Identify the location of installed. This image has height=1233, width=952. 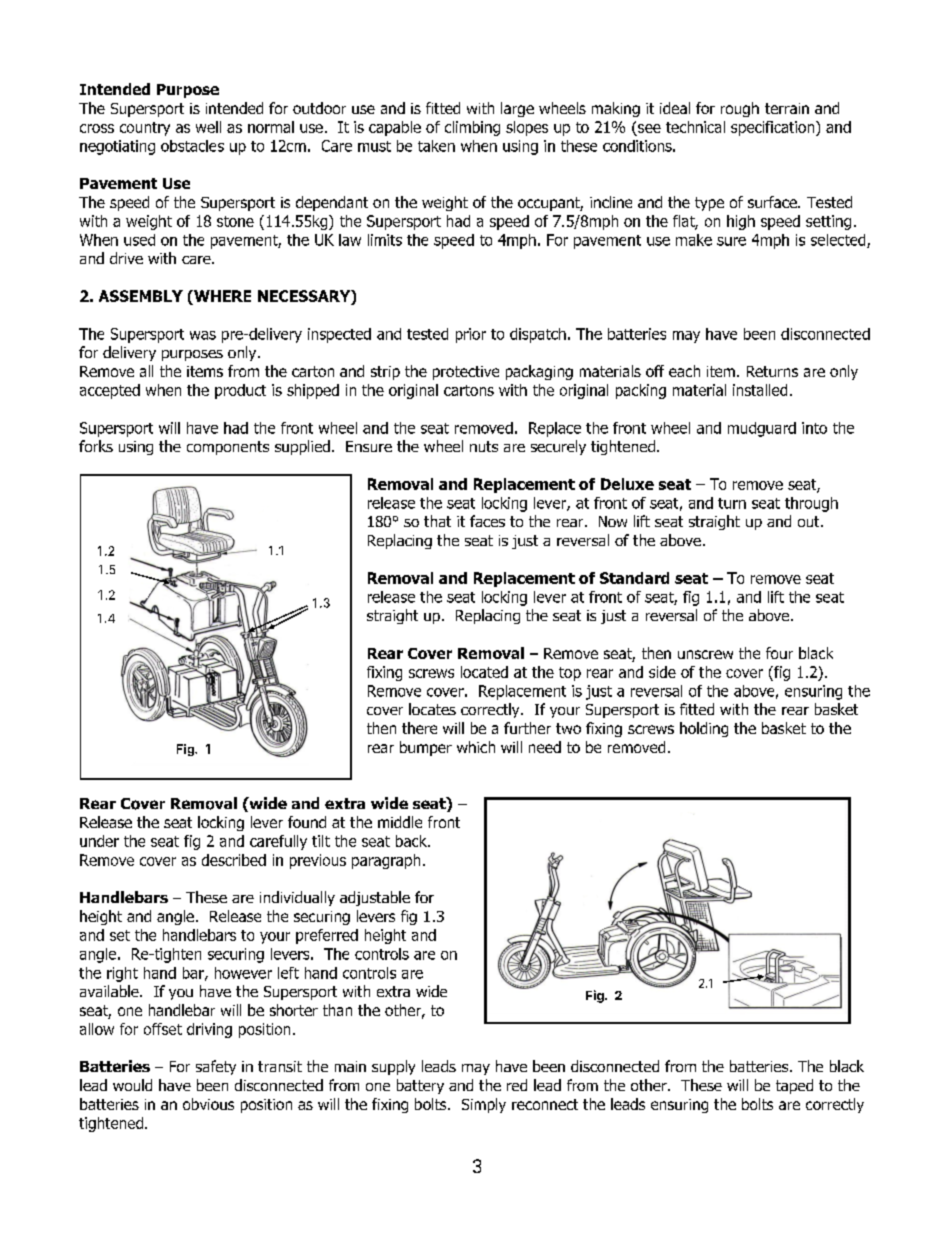
(760, 390).
